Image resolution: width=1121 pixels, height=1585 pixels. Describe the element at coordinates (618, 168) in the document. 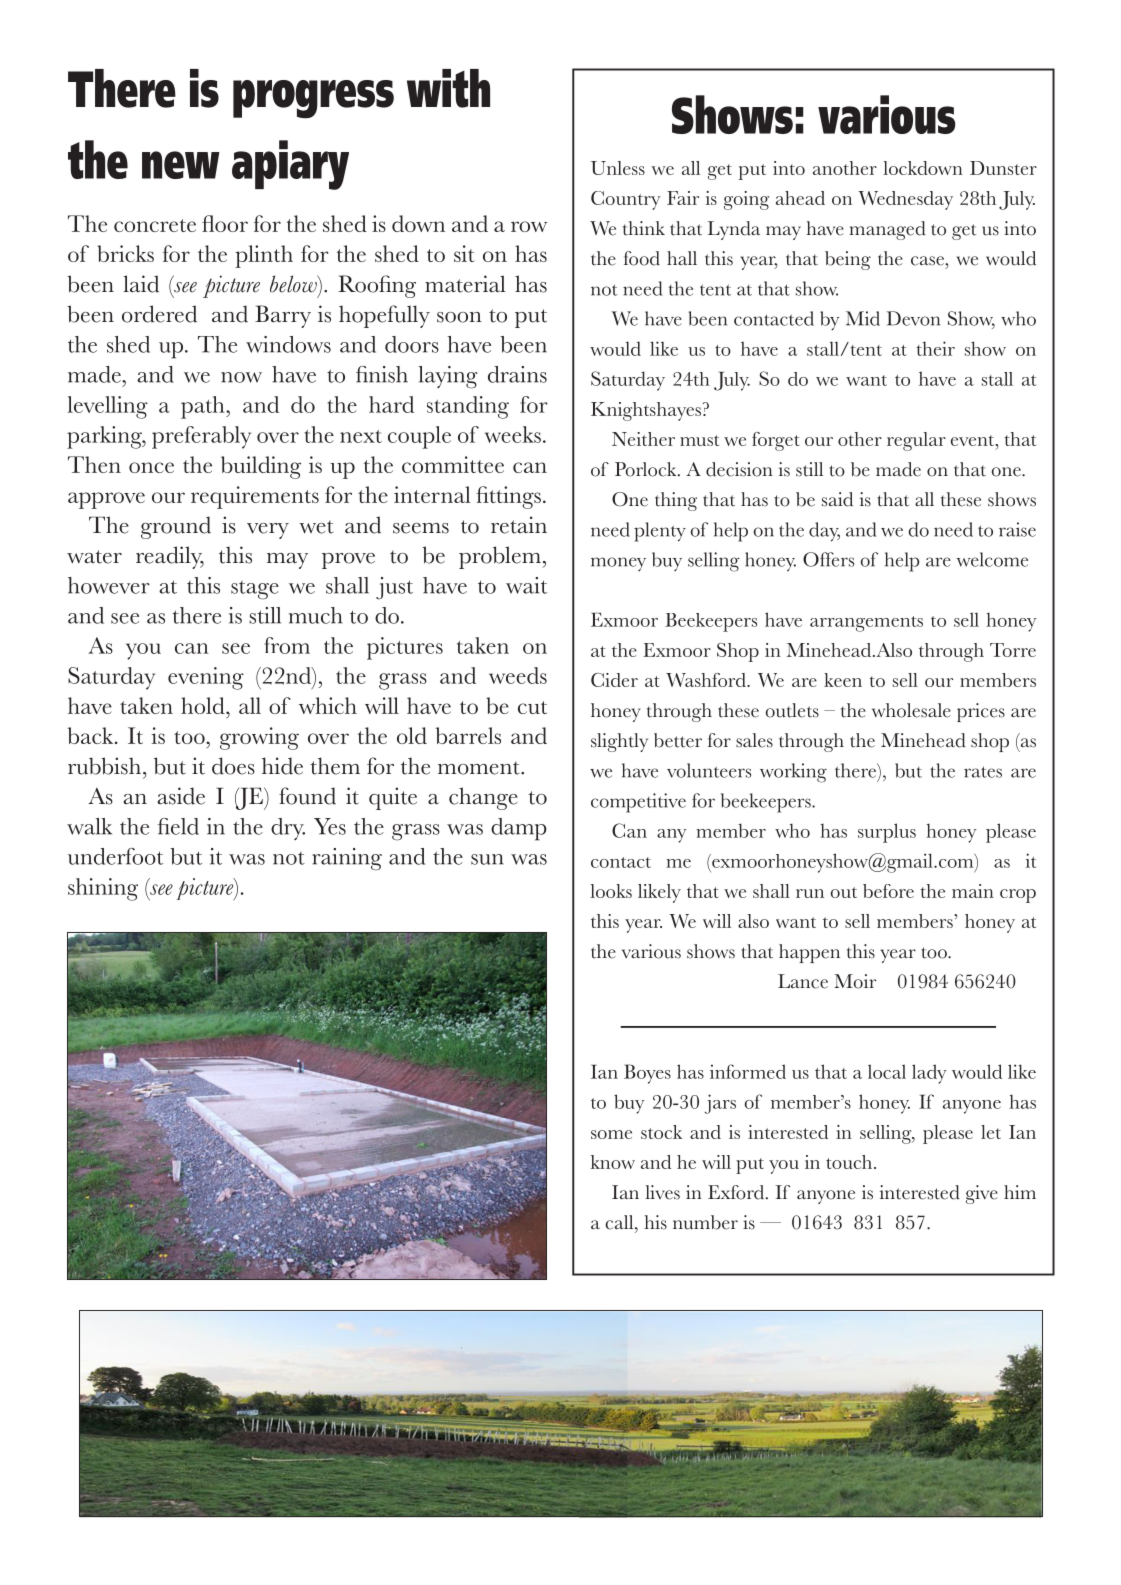

I see `Unless` at that location.
